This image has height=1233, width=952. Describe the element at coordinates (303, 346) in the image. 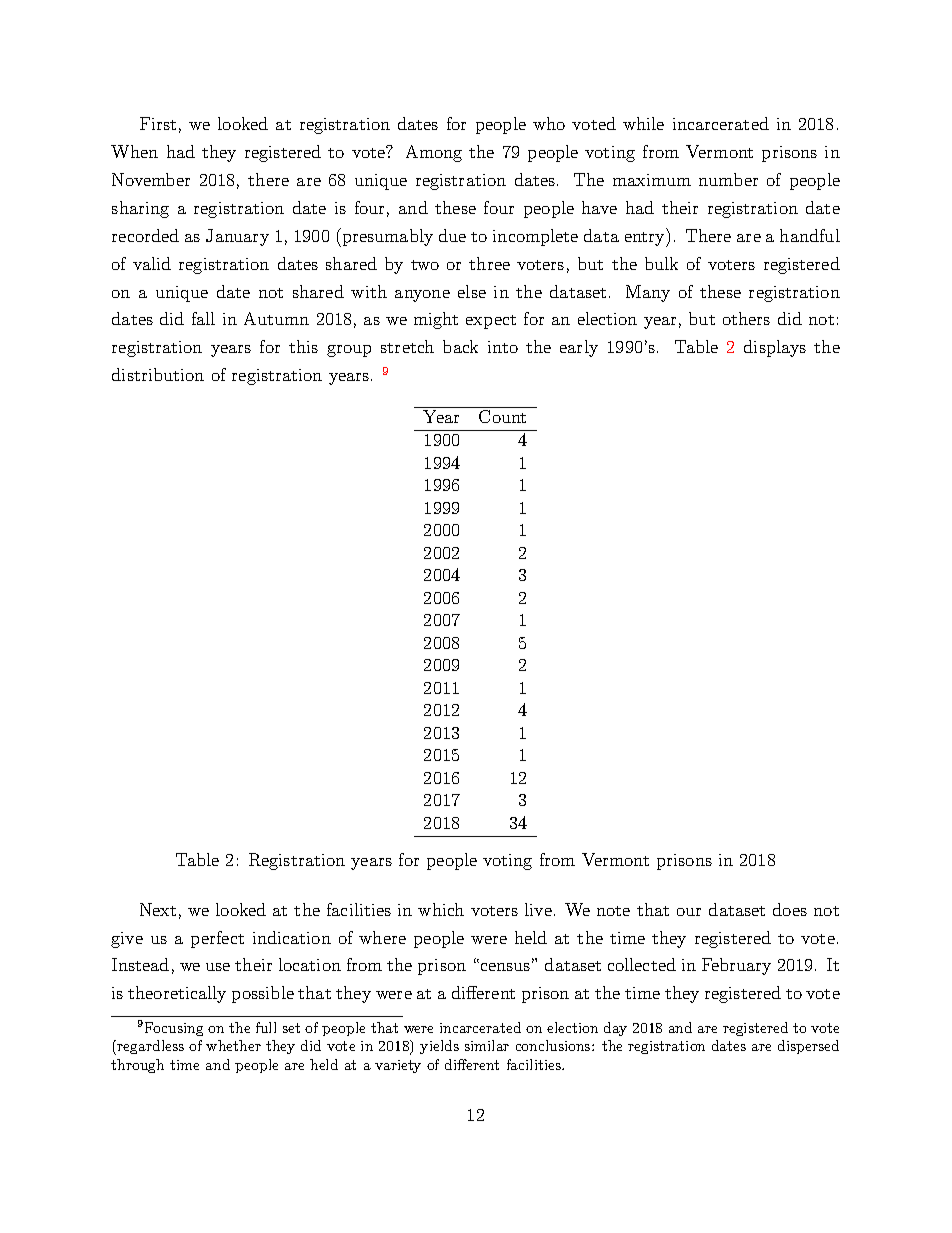

I see `this` at that location.
